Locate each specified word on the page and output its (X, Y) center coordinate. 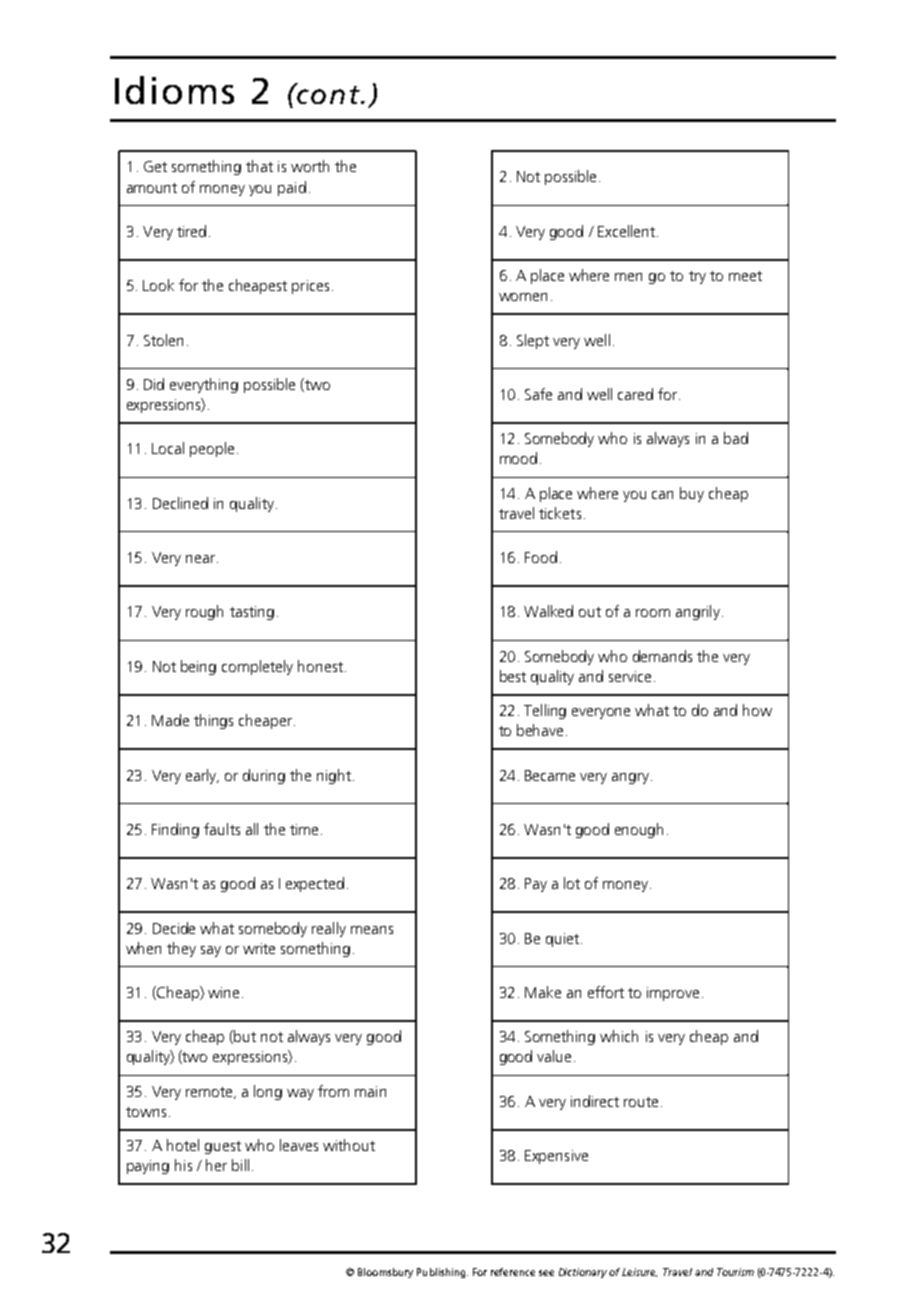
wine (223, 992)
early (202, 776)
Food (541, 557)
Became (550, 775)
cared (635, 394)
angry (630, 778)
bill (240, 1165)
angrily (698, 612)
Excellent (626, 231)
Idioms (174, 90)
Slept (533, 341)
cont (328, 93)
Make (543, 992)
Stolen (163, 340)
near (200, 559)
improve (673, 994)
